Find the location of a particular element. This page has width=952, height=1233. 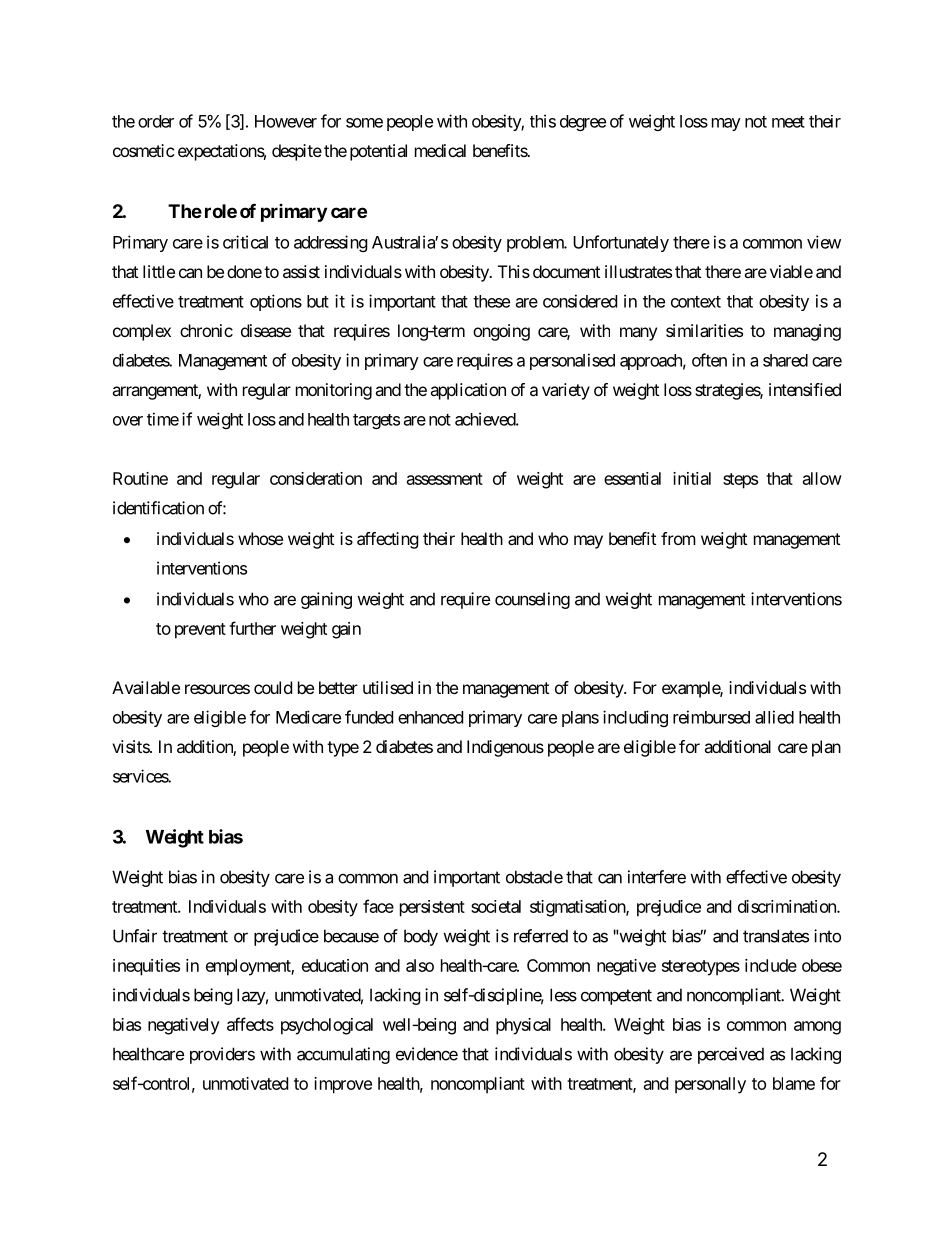

over is located at coordinates (128, 421).
